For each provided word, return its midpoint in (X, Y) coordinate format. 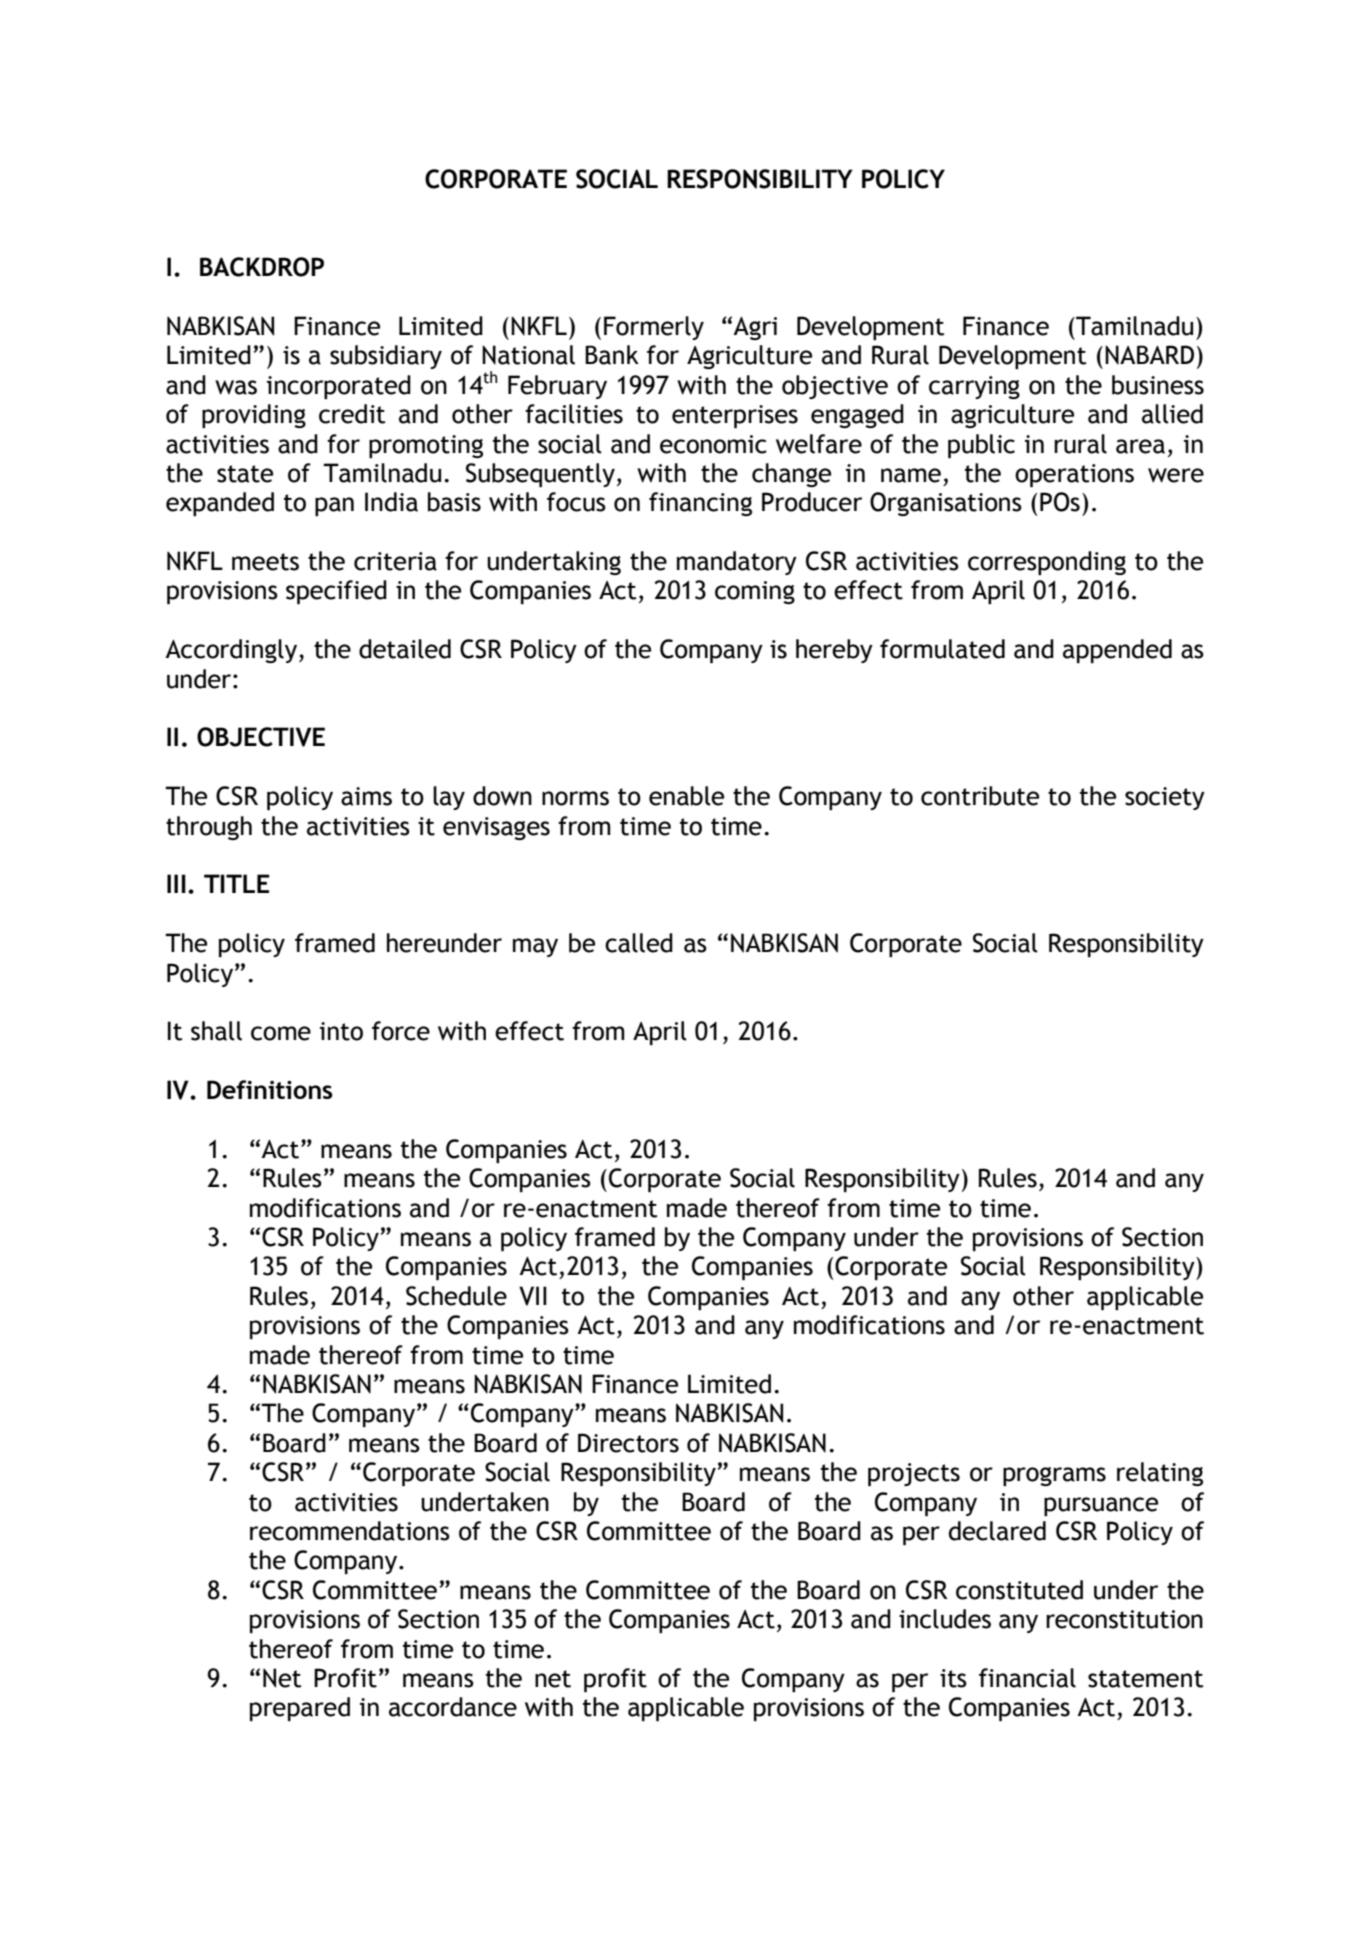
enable (686, 796)
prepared (300, 1709)
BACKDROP (262, 267)
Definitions (270, 1089)
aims (366, 796)
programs (1054, 1476)
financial (1027, 1678)
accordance (453, 1707)
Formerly (654, 328)
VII (533, 1296)
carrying (974, 387)
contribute (980, 796)
